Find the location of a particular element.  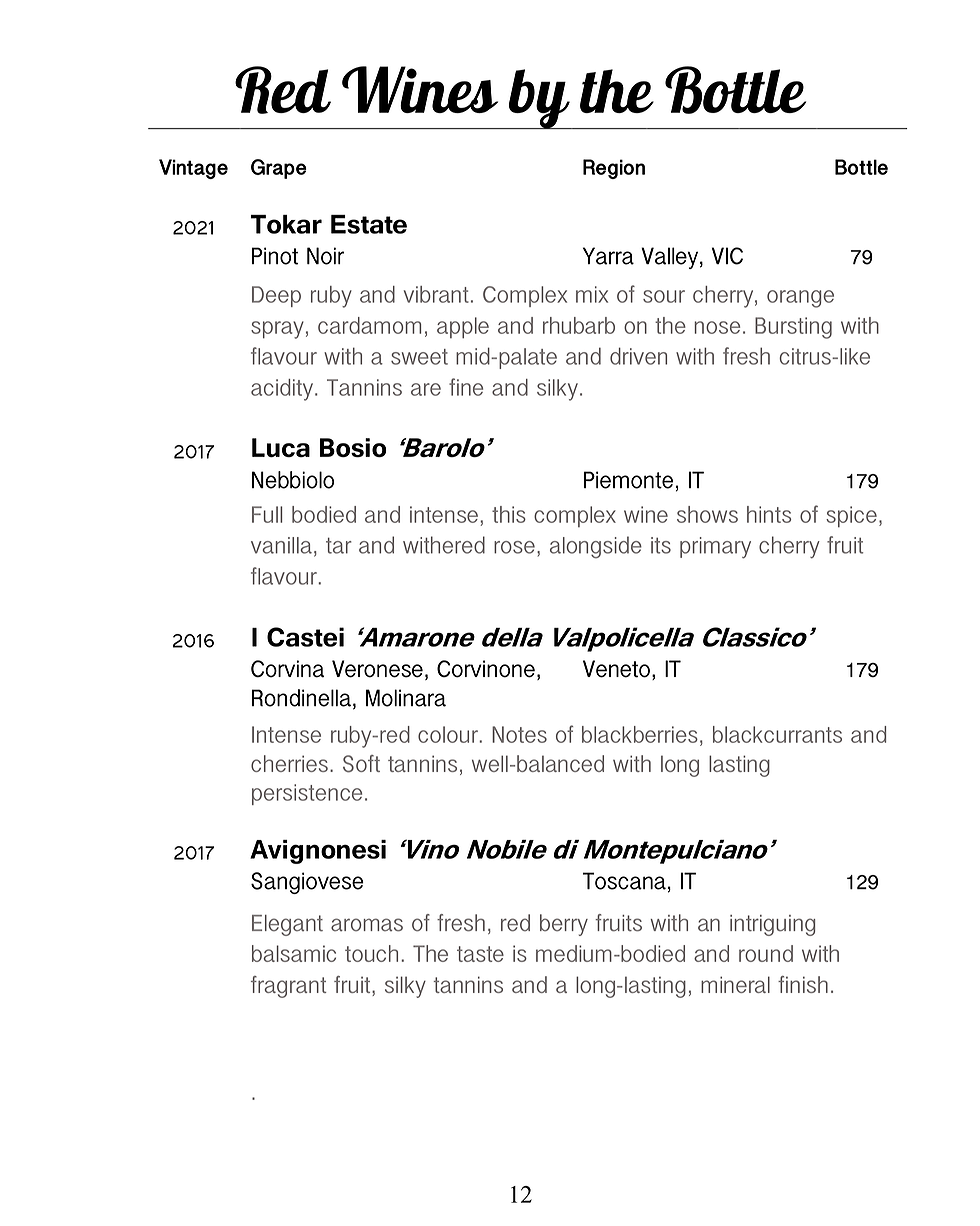

Notes is located at coordinates (519, 734).
